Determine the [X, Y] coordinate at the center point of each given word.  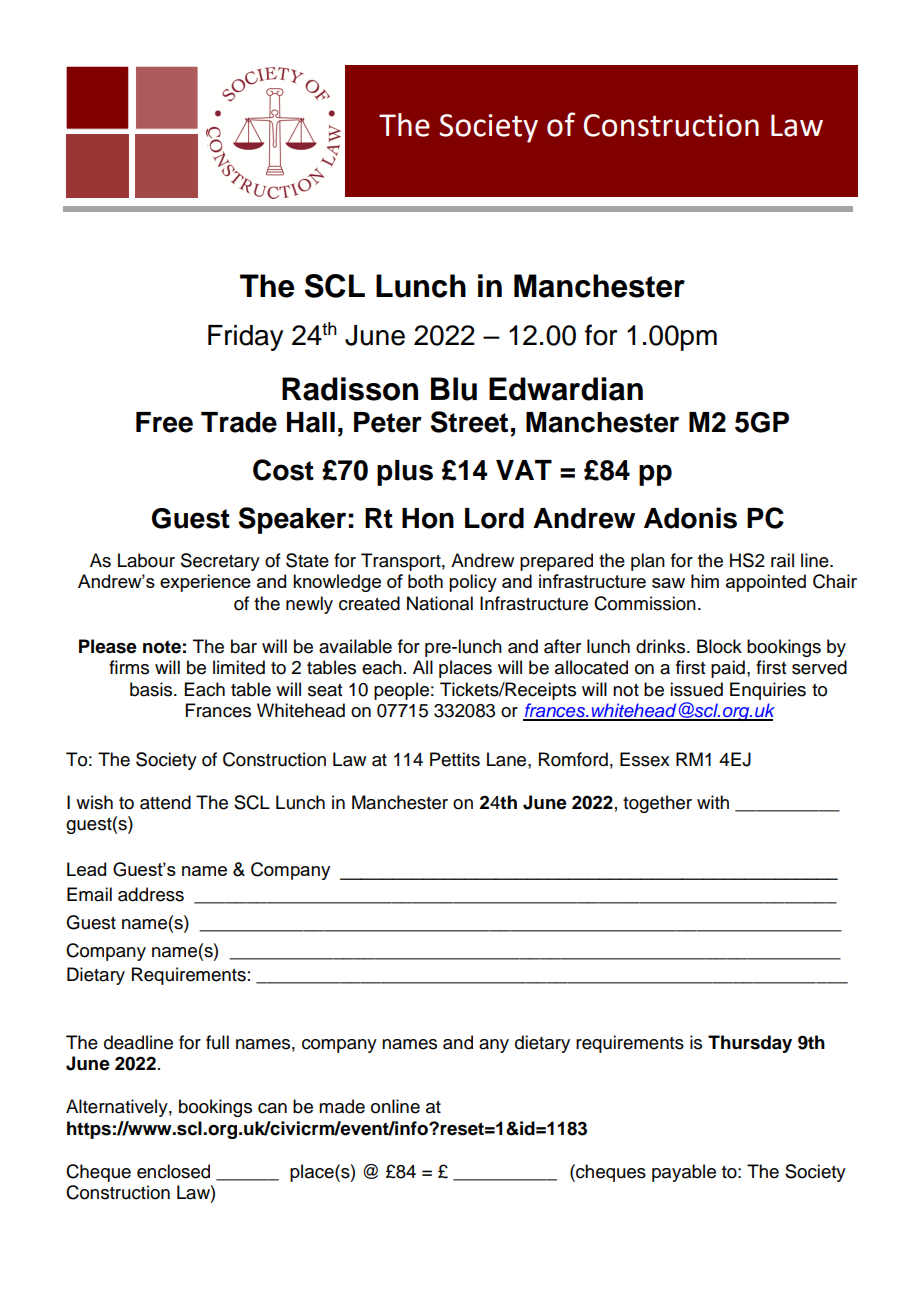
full [217, 1042]
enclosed [173, 1171]
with [713, 802]
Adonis [690, 518]
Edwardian [566, 389]
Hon [428, 518]
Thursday [750, 1044]
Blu [454, 389]
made [342, 1106]
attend [165, 802]
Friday [246, 338]
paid [728, 669]
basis [152, 689]
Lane [508, 759]
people [401, 691]
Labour [146, 560]
